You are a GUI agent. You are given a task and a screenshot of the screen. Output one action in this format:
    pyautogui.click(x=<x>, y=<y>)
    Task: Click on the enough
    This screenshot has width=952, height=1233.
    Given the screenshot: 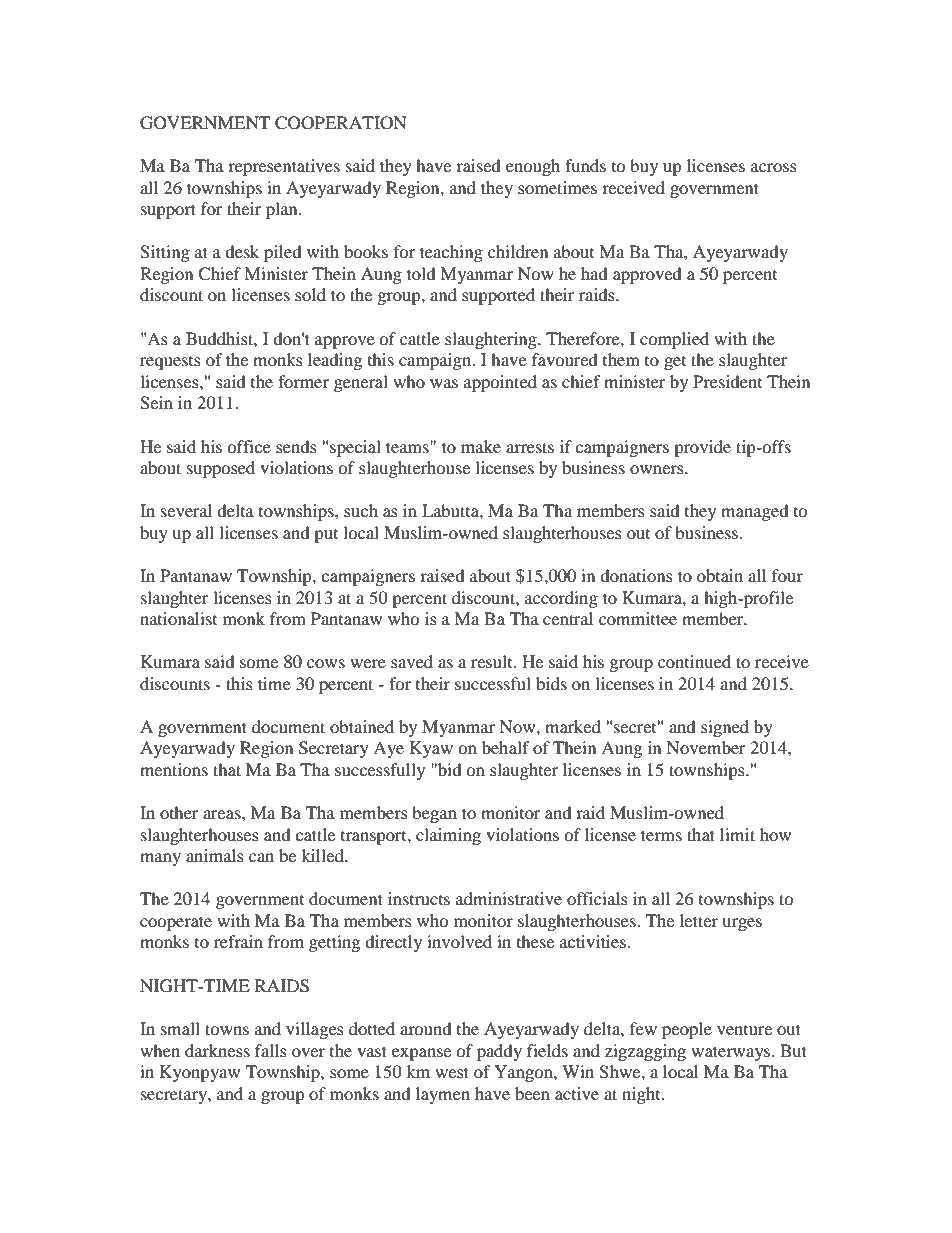 What is the action you would take?
    pyautogui.click(x=533, y=167)
